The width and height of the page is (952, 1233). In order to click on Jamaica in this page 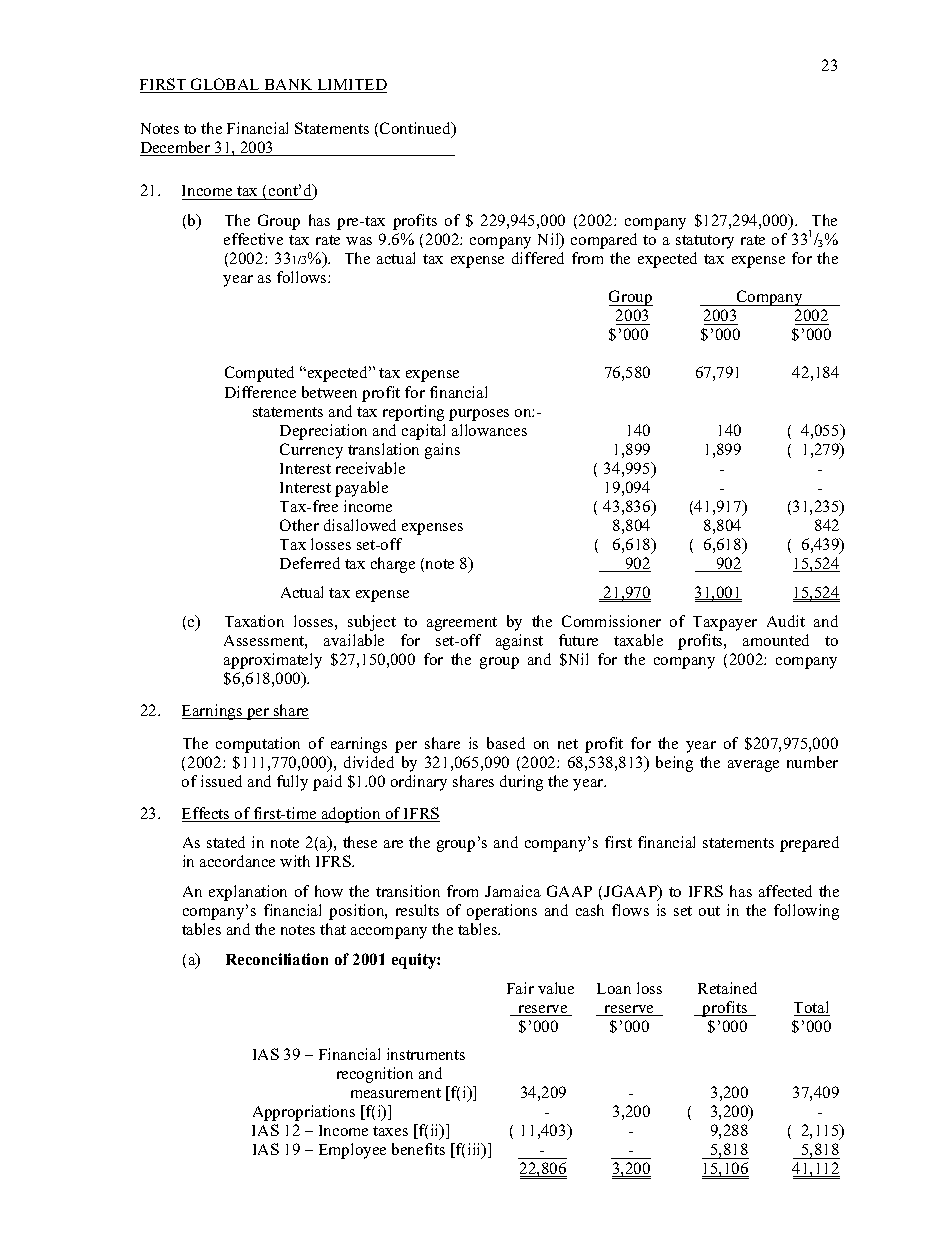, I will do `click(513, 891)`.
